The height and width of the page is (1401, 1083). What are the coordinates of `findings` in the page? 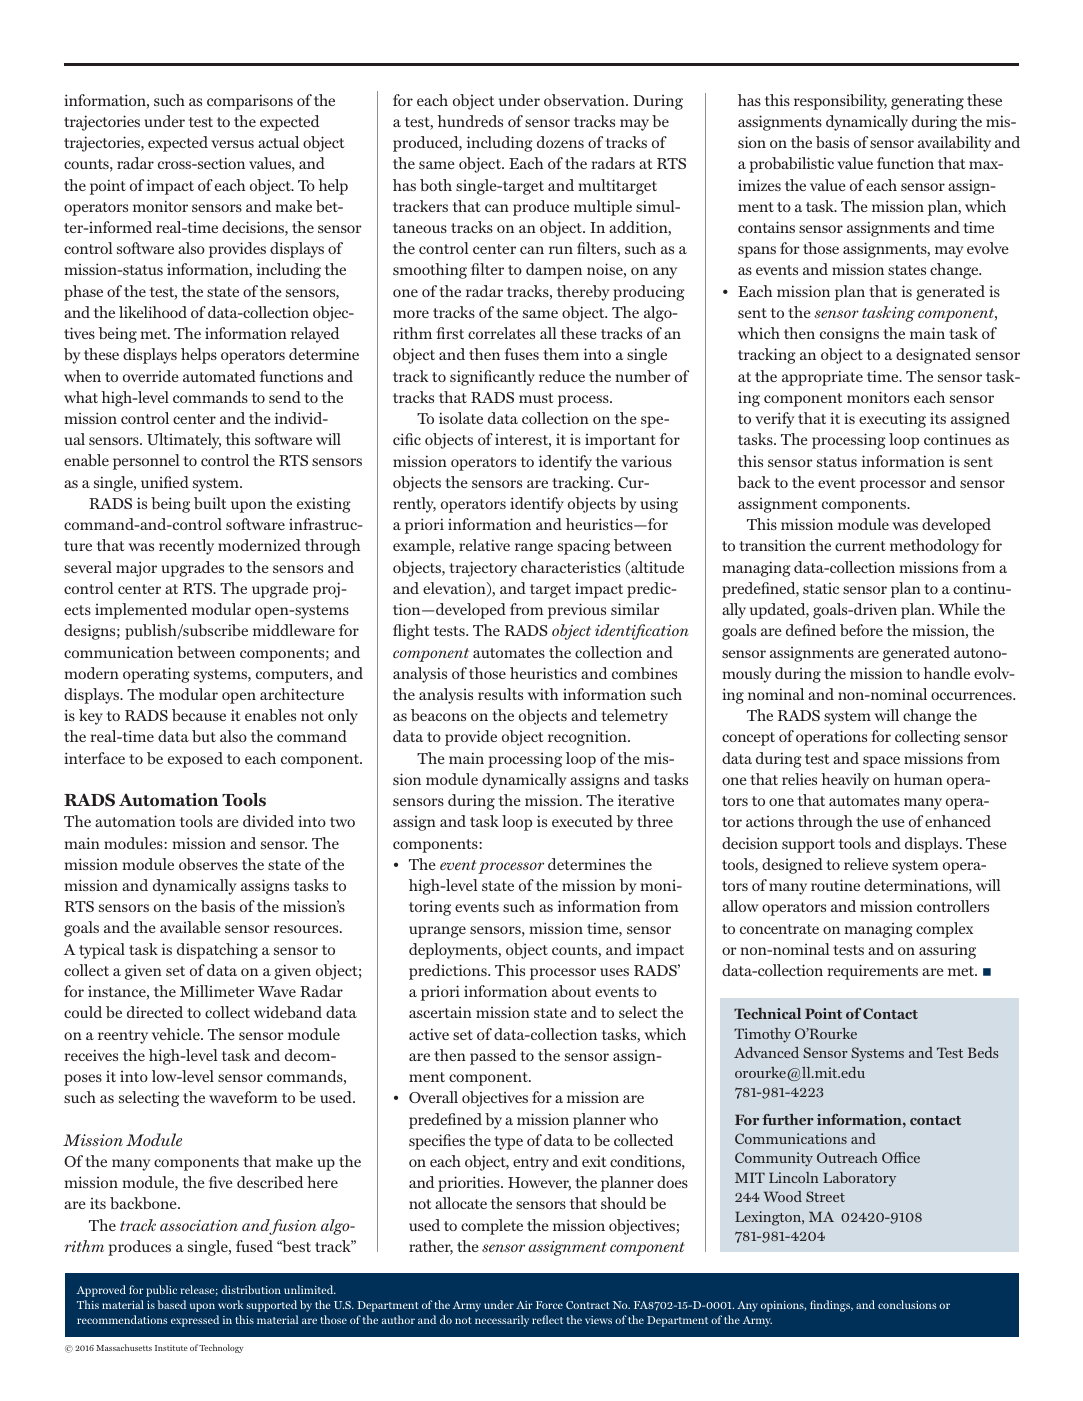 It's located at (831, 1306).
